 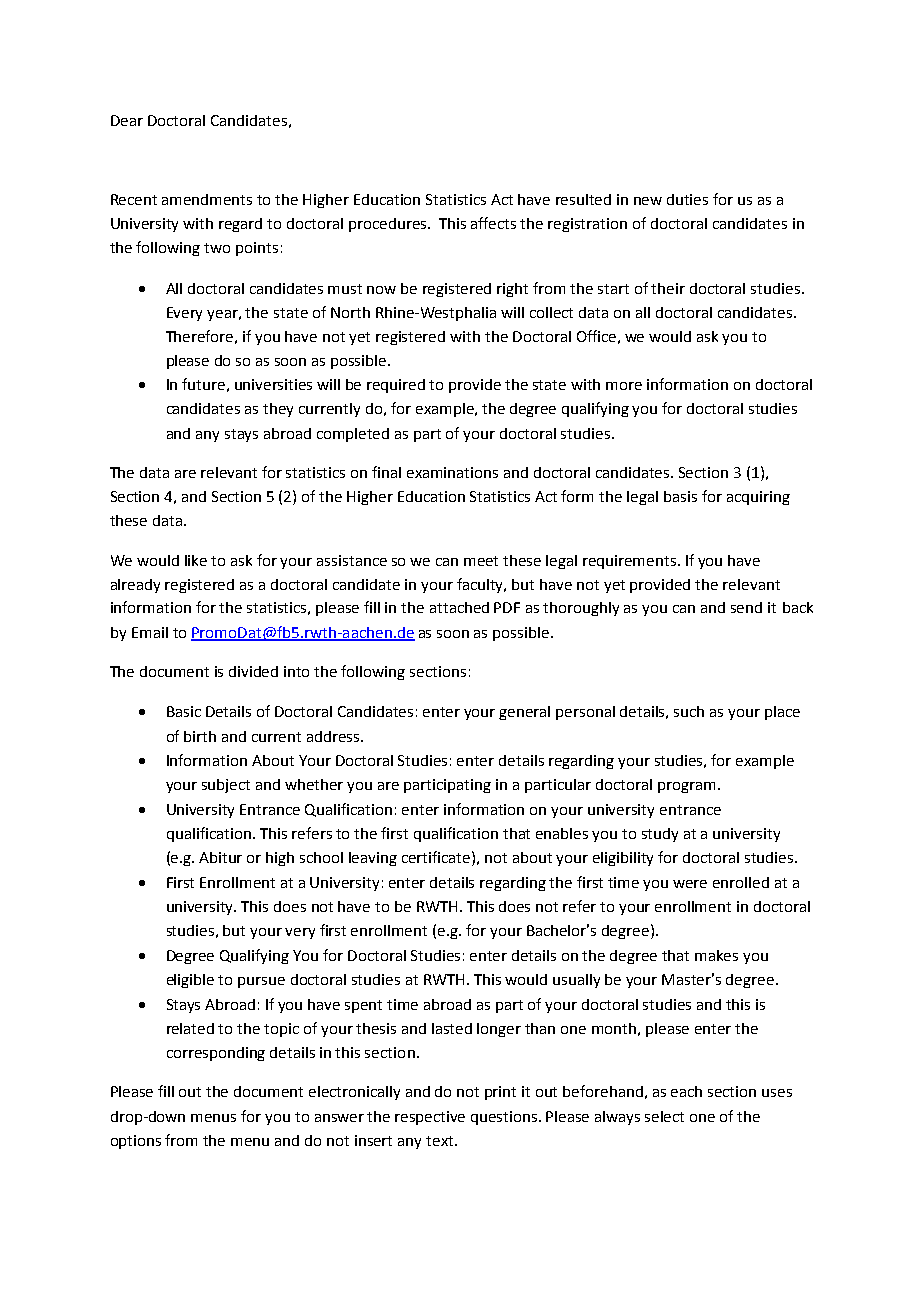 I want to click on such, so click(x=689, y=711).
